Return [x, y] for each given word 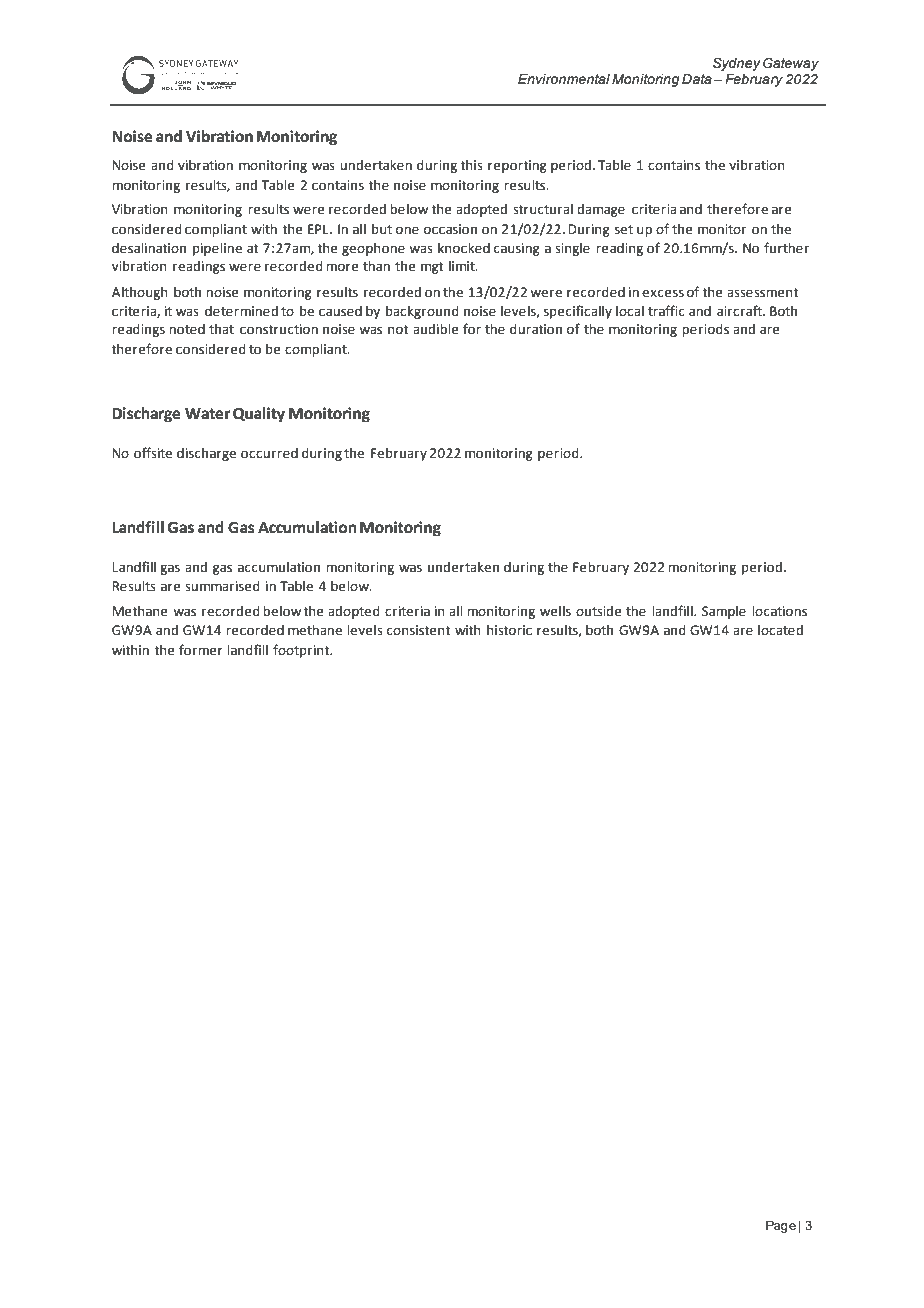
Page [781, 1226]
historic [509, 630]
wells [555, 611]
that [221, 329]
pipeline [217, 249]
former [201, 650]
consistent [419, 630]
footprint [302, 651]
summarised [222, 586]
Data [697, 79]
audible [436, 329]
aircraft [741, 311]
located [780, 630]
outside [599, 611]
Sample [724, 612]
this [472, 165]
